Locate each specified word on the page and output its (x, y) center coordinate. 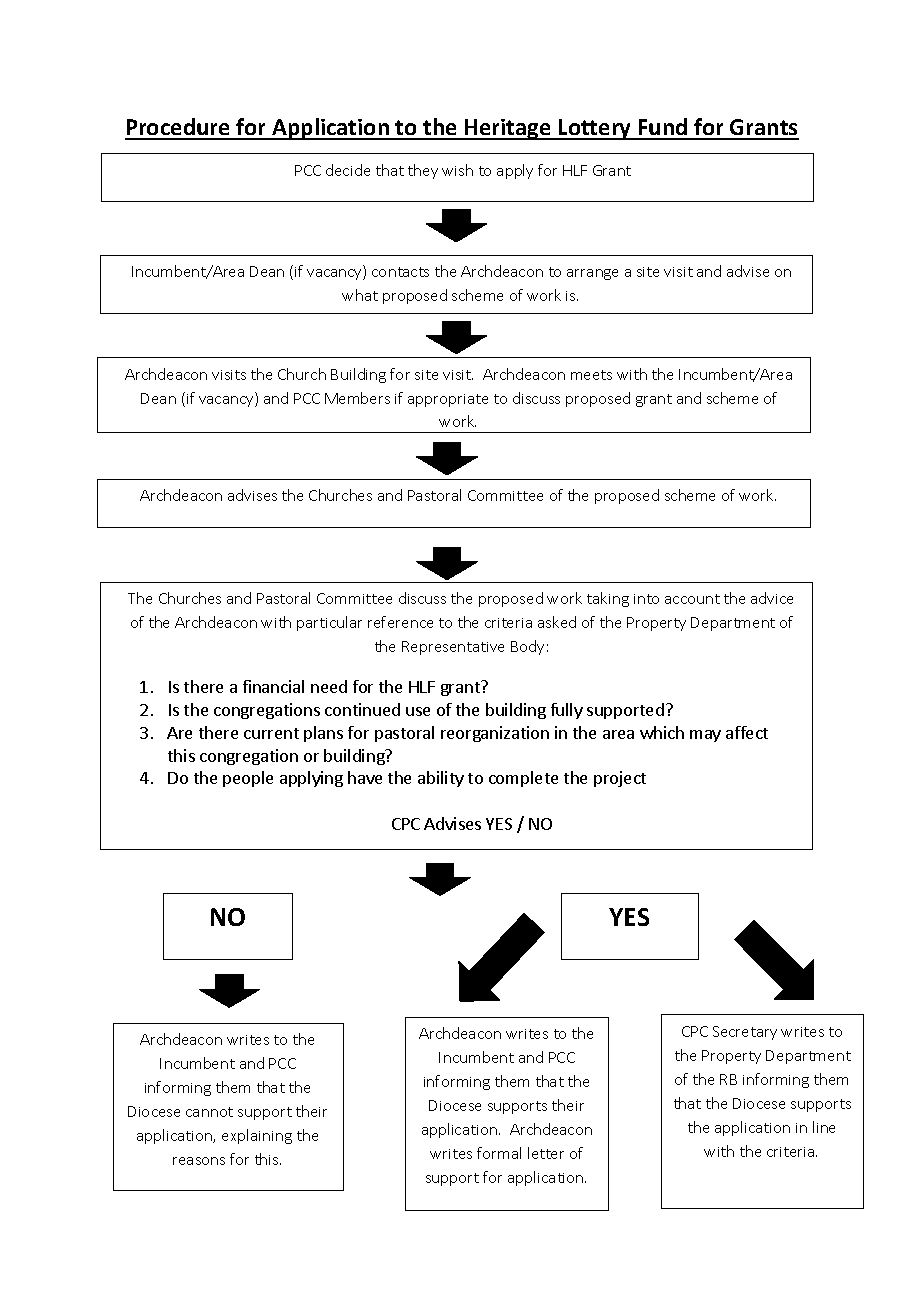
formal (499, 1153)
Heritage (508, 129)
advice (772, 598)
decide (348, 170)
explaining (257, 1136)
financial (273, 686)
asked (557, 622)
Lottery (595, 129)
